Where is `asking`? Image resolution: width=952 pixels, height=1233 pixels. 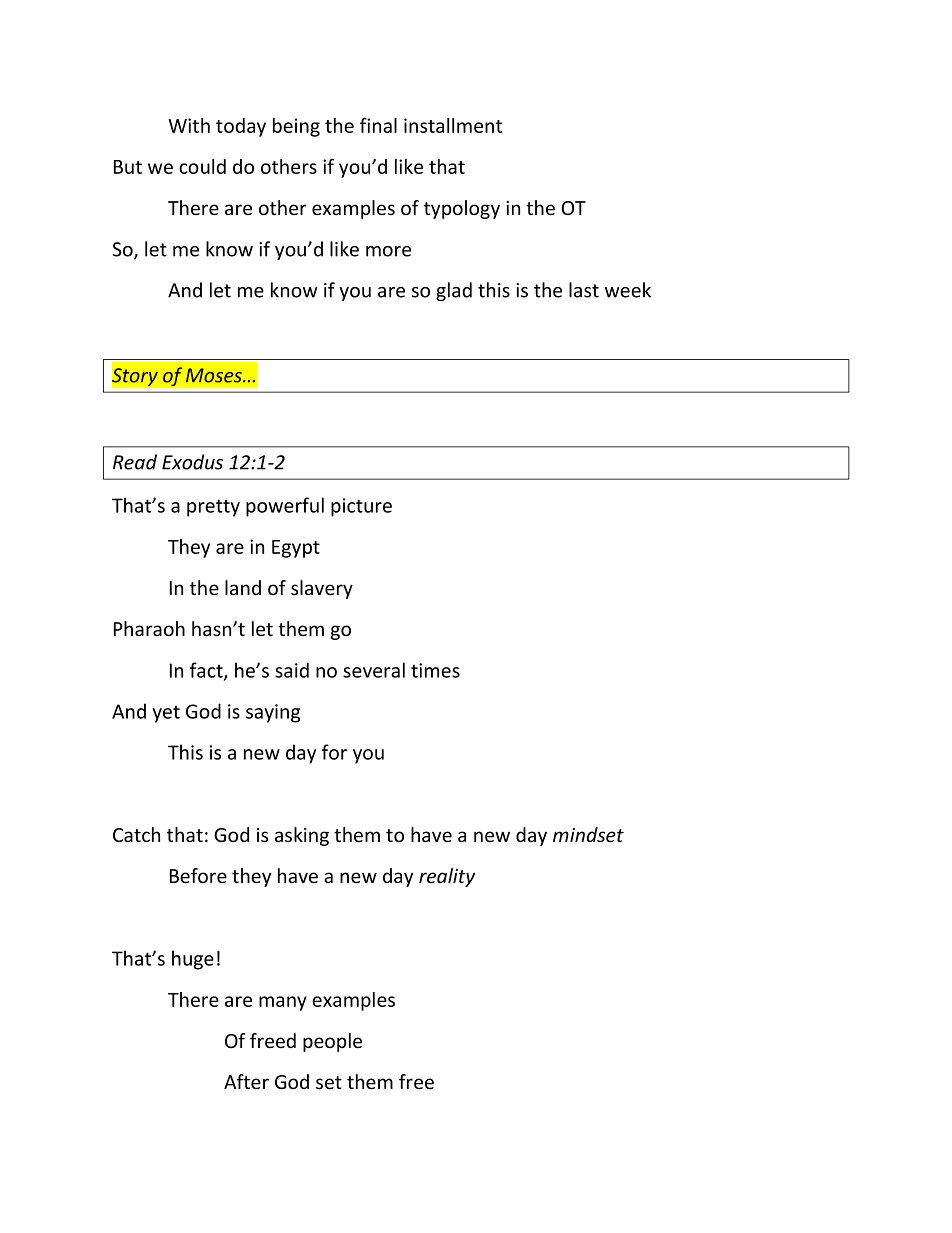 asking is located at coordinates (302, 836).
